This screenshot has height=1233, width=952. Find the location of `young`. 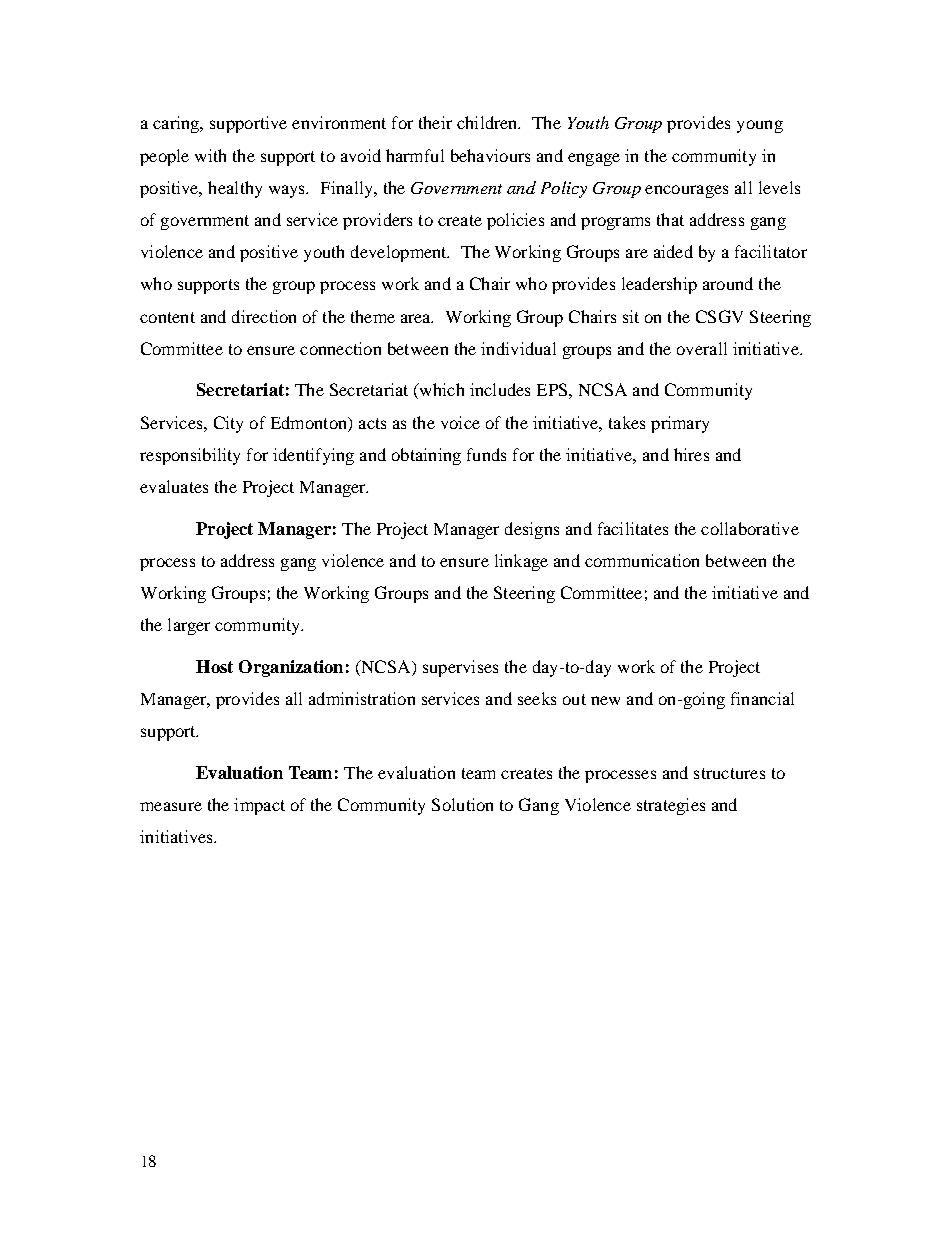

young is located at coordinates (760, 126).
